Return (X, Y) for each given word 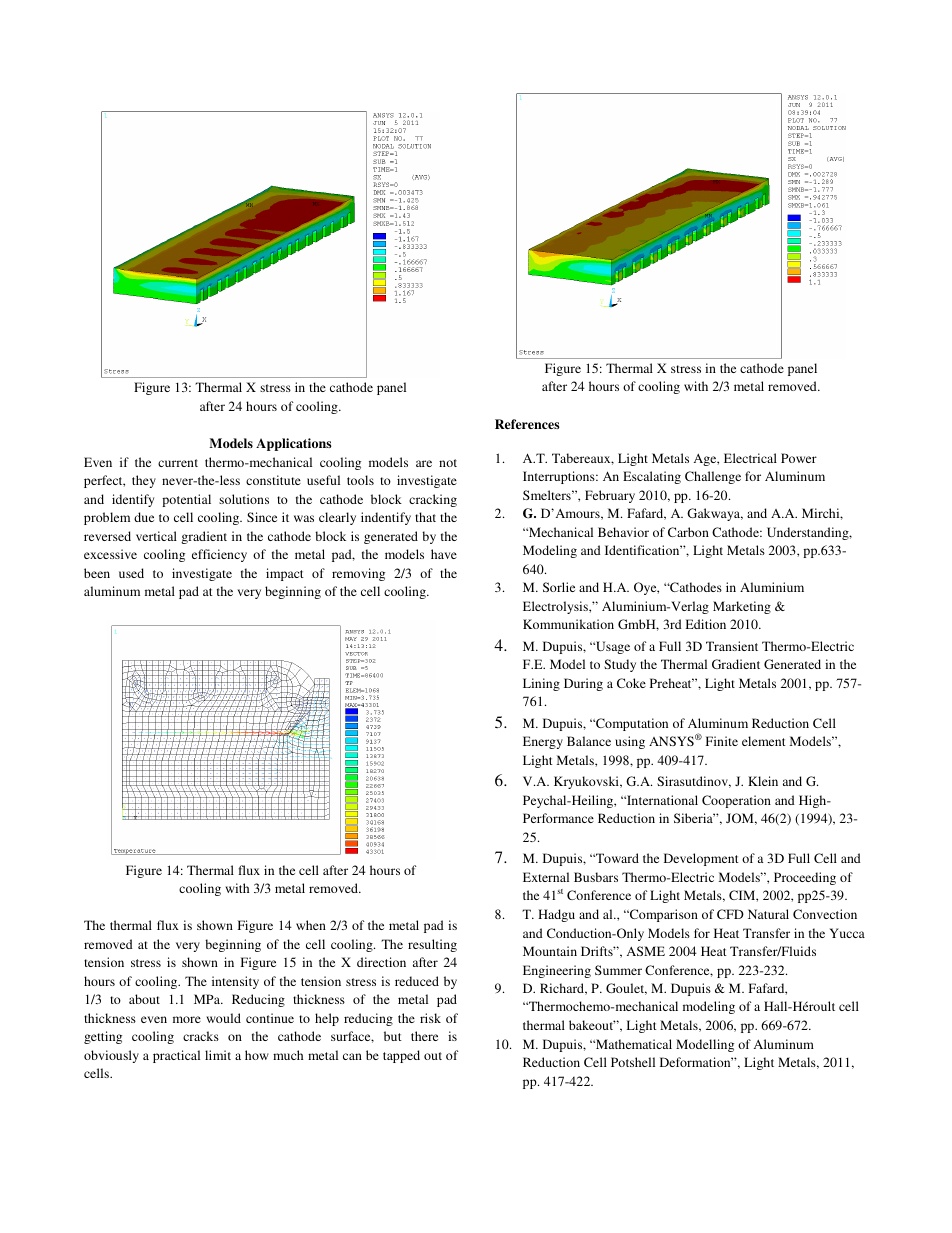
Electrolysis (556, 607)
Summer (618, 970)
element (764, 741)
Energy (543, 742)
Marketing (742, 607)
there (424, 1036)
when (311, 925)
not (448, 463)
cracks (201, 1036)
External (546, 877)
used (131, 573)
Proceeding (805, 878)
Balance (589, 741)
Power (799, 458)
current (178, 463)
